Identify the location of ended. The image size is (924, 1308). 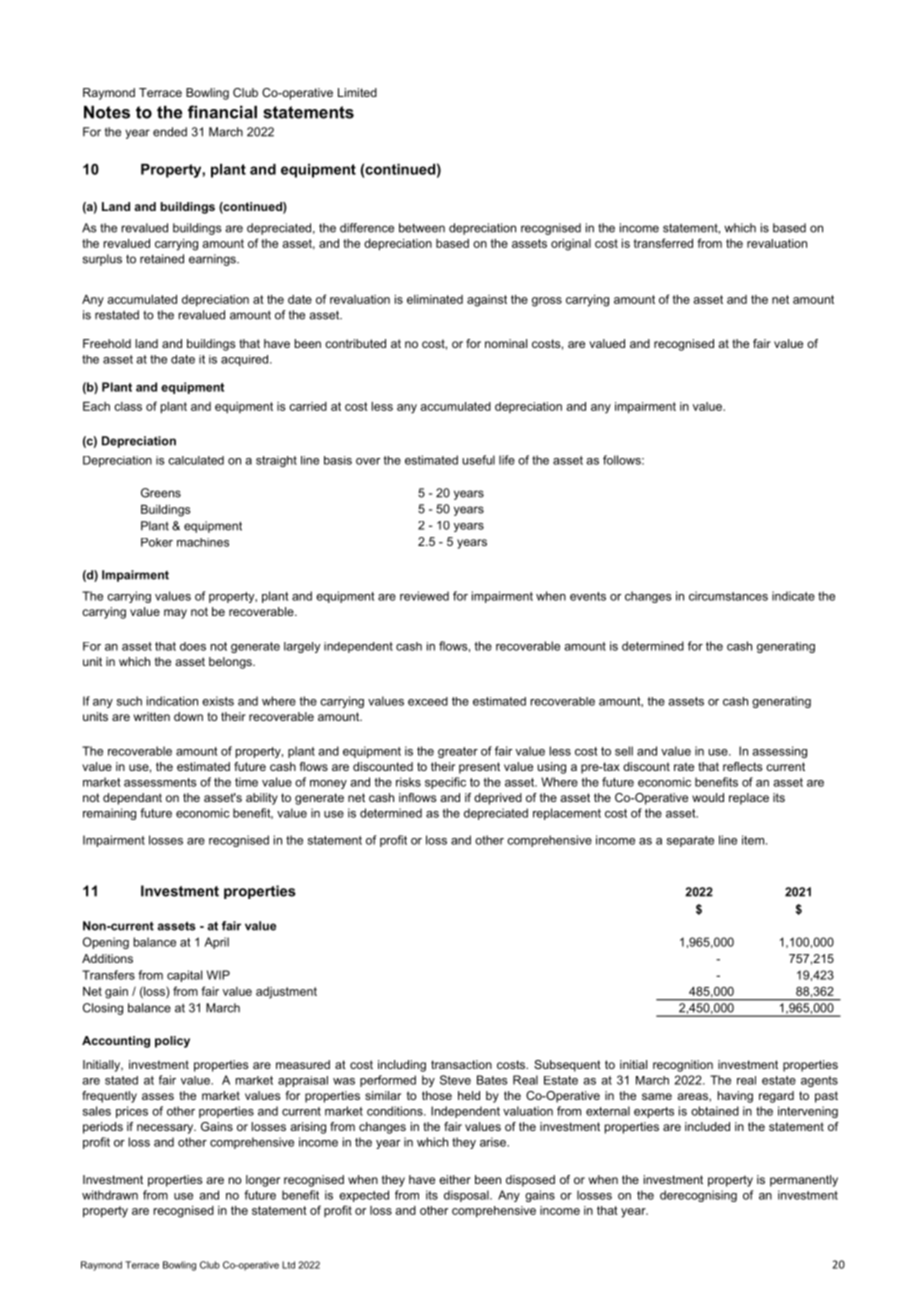
(170, 132).
